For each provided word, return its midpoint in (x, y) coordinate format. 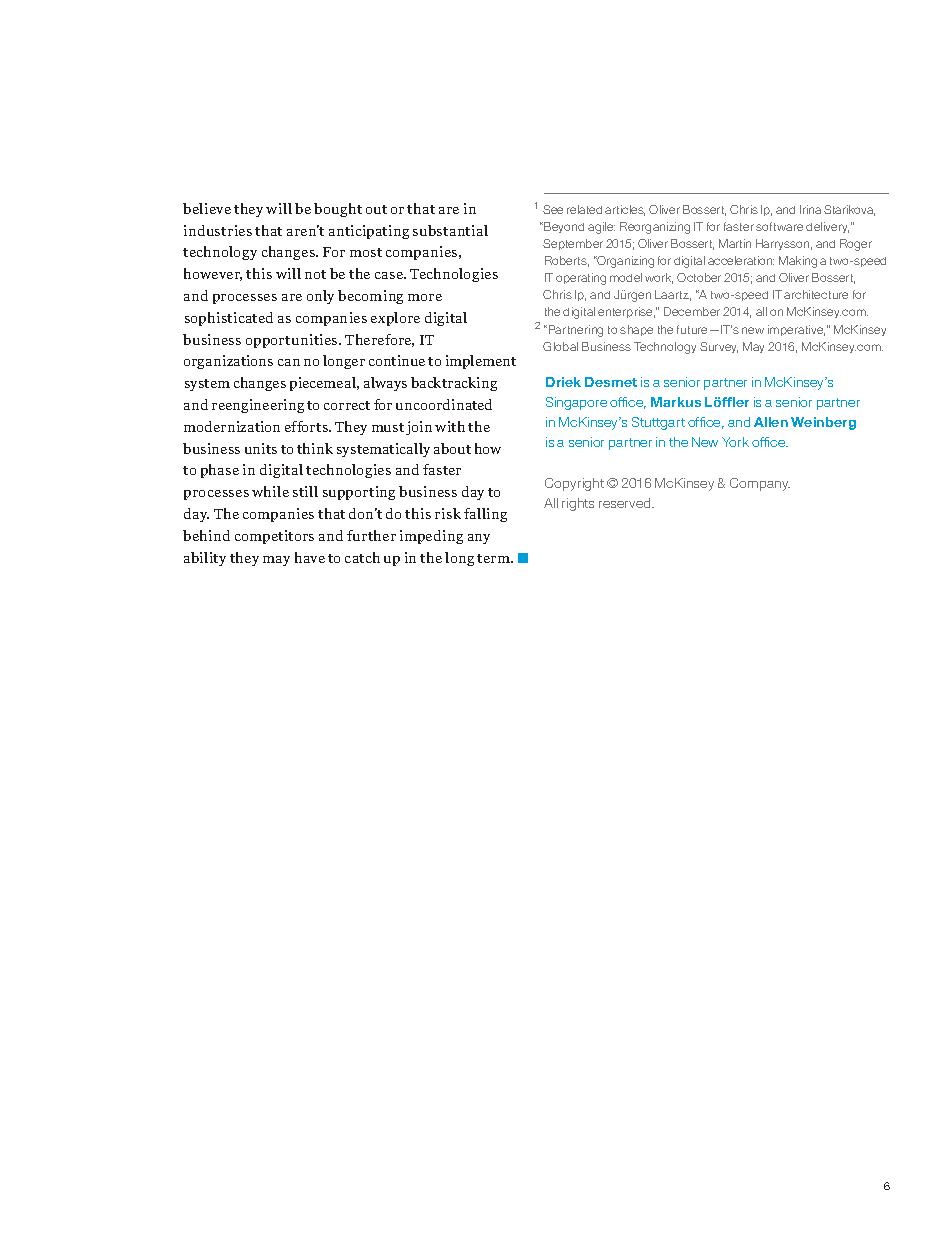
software (779, 226)
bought (338, 210)
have (310, 557)
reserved (626, 503)
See (553, 209)
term (494, 558)
